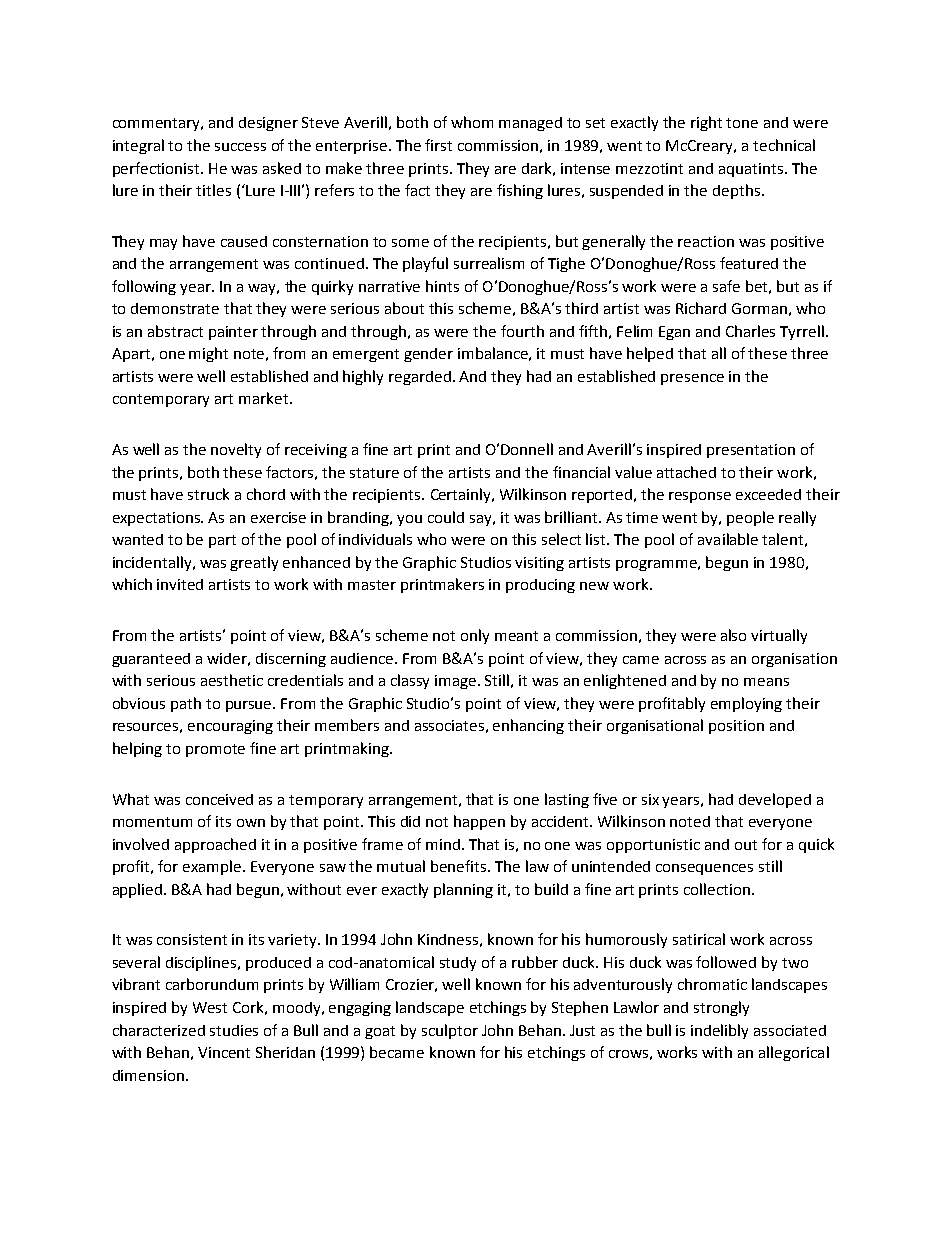 Image resolution: width=952 pixels, height=1233 pixels. What do you see at coordinates (742, 123) in the document?
I see `tone` at bounding box center [742, 123].
